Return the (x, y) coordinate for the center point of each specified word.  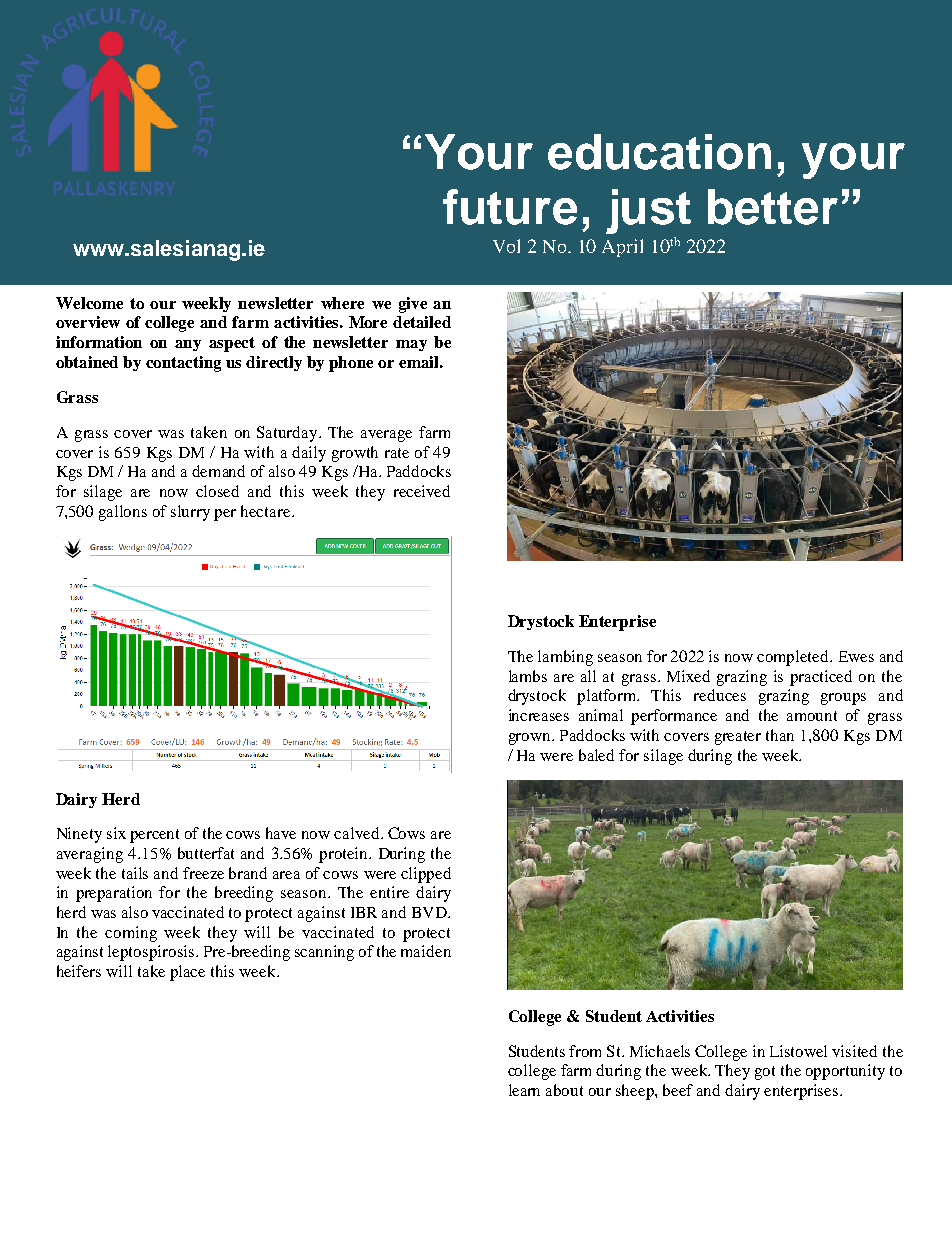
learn (524, 1090)
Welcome (89, 303)
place (187, 973)
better (773, 207)
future (510, 207)
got (765, 1073)
